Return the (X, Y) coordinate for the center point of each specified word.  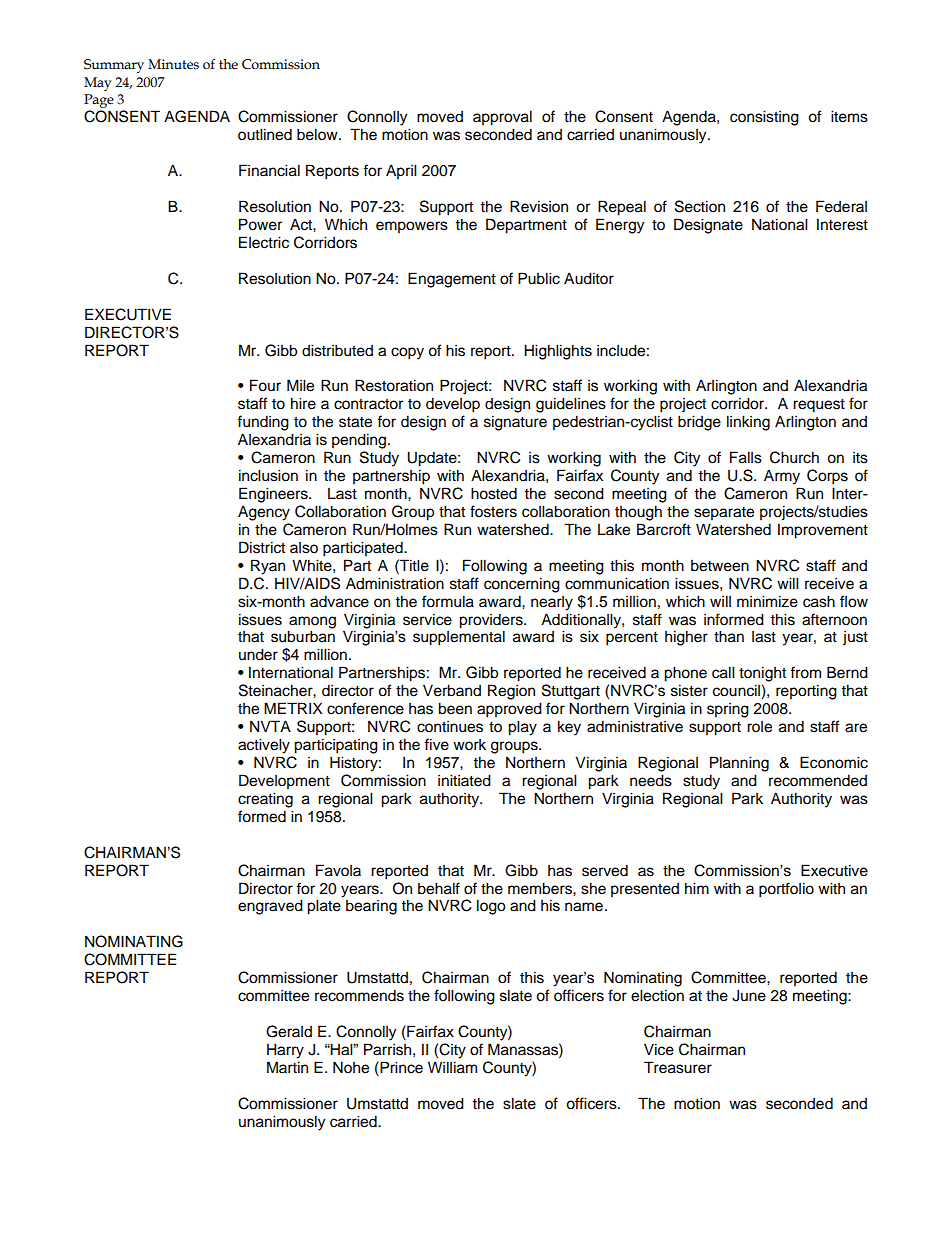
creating (265, 800)
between (720, 566)
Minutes (173, 64)
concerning (522, 585)
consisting (764, 118)
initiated (464, 780)
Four (265, 385)
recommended (818, 780)
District (262, 547)
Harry (285, 1051)
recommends (359, 995)
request (819, 406)
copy (407, 353)
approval (502, 118)
